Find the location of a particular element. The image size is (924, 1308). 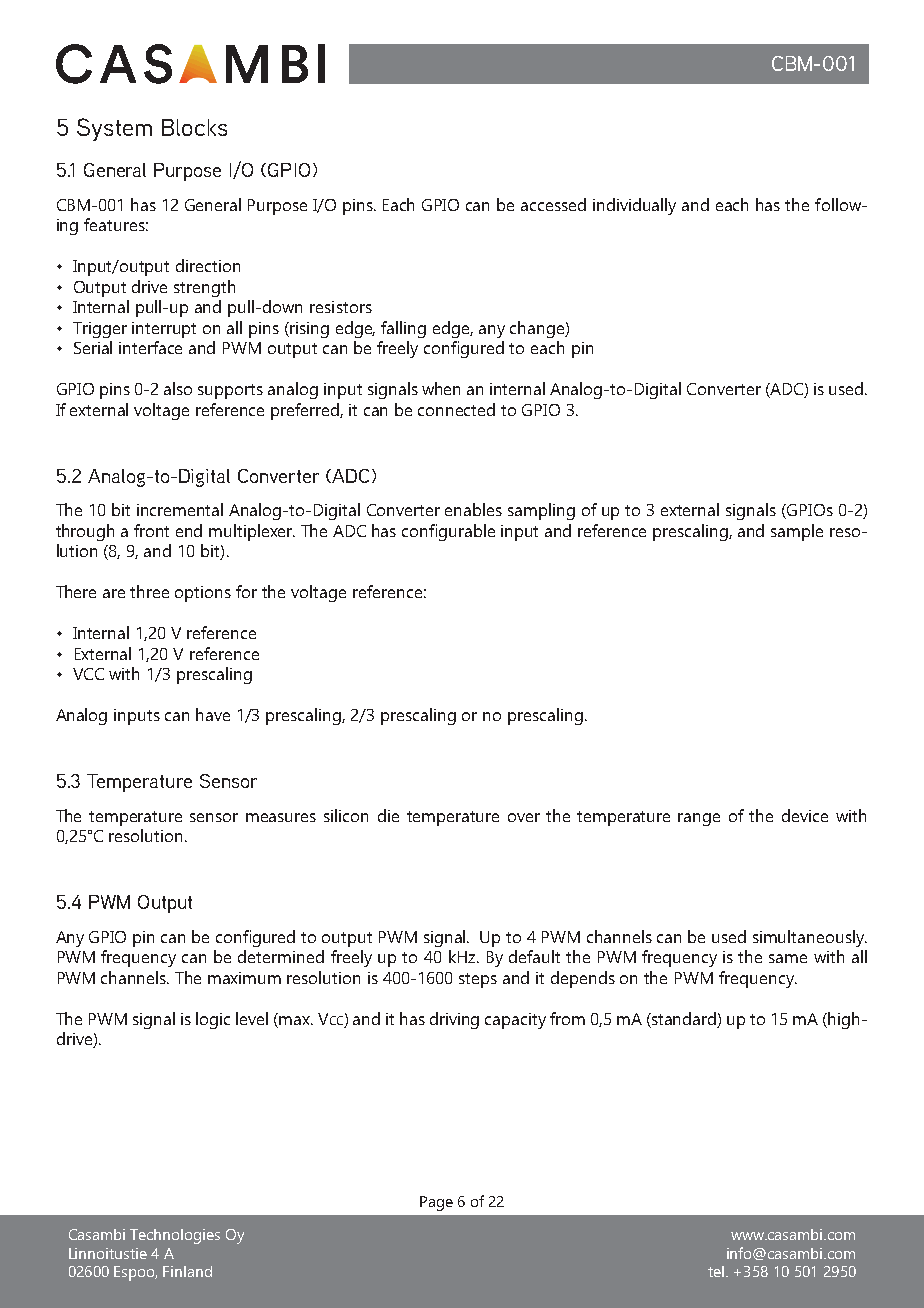

individually is located at coordinates (634, 206).
